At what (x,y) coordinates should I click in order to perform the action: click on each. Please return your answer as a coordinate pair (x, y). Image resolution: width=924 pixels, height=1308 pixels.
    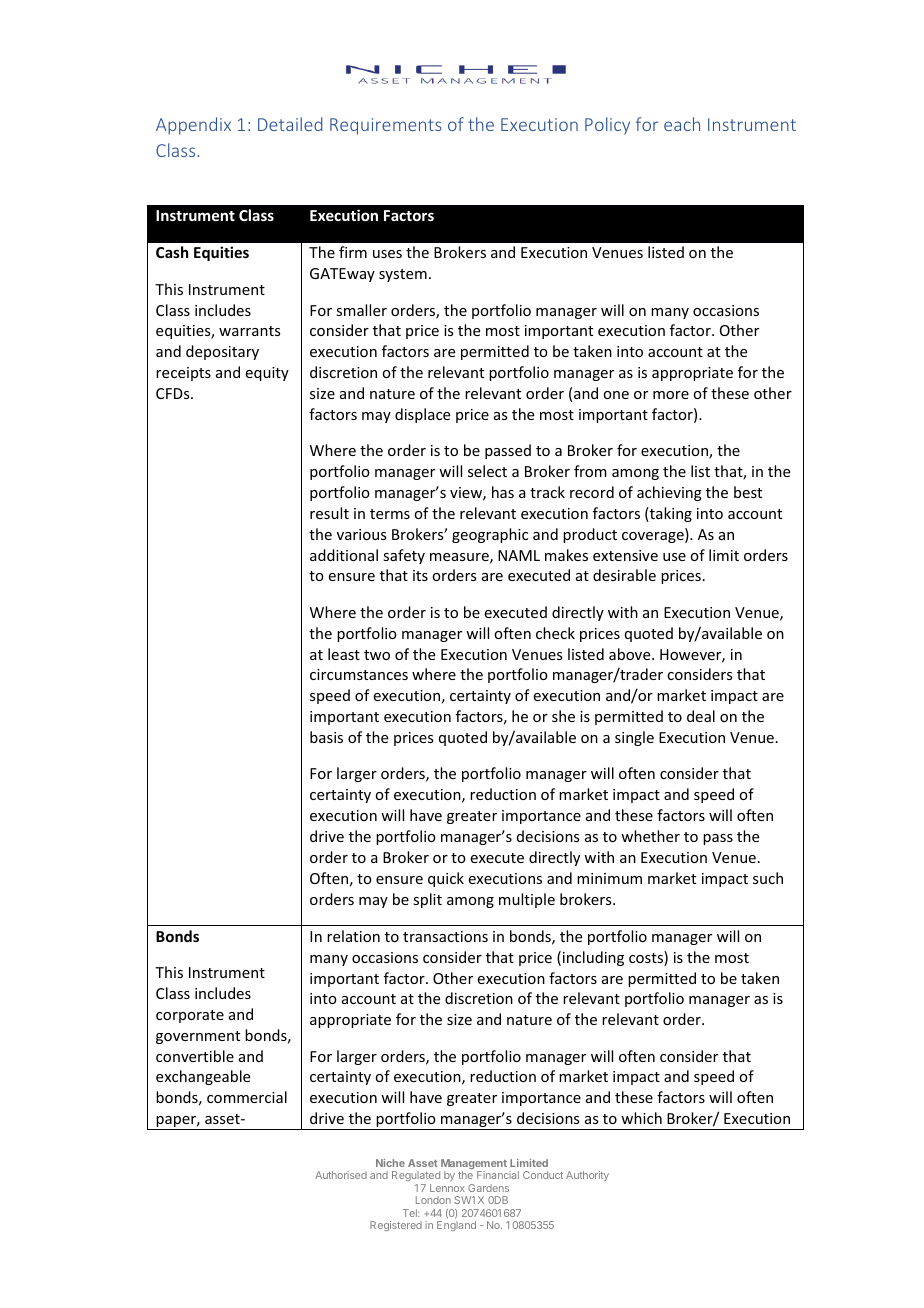
    Looking at the image, I should click on (682, 124).
